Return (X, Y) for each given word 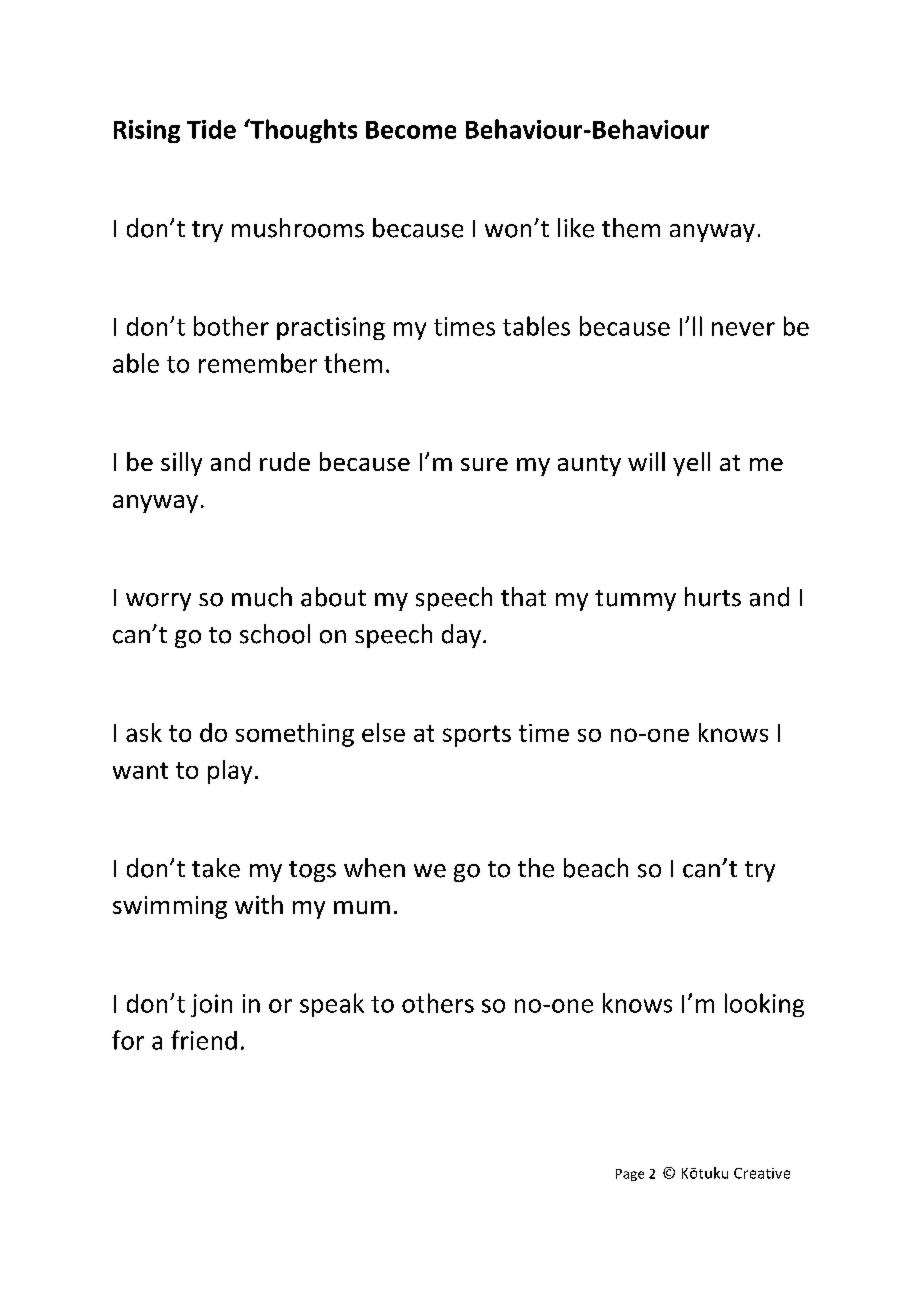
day (461, 636)
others (438, 1003)
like (576, 228)
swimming (170, 907)
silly (181, 464)
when (374, 868)
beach (596, 868)
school (275, 634)
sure (484, 464)
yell (691, 464)
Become (411, 130)
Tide (211, 129)
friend (204, 1040)
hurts (713, 597)
